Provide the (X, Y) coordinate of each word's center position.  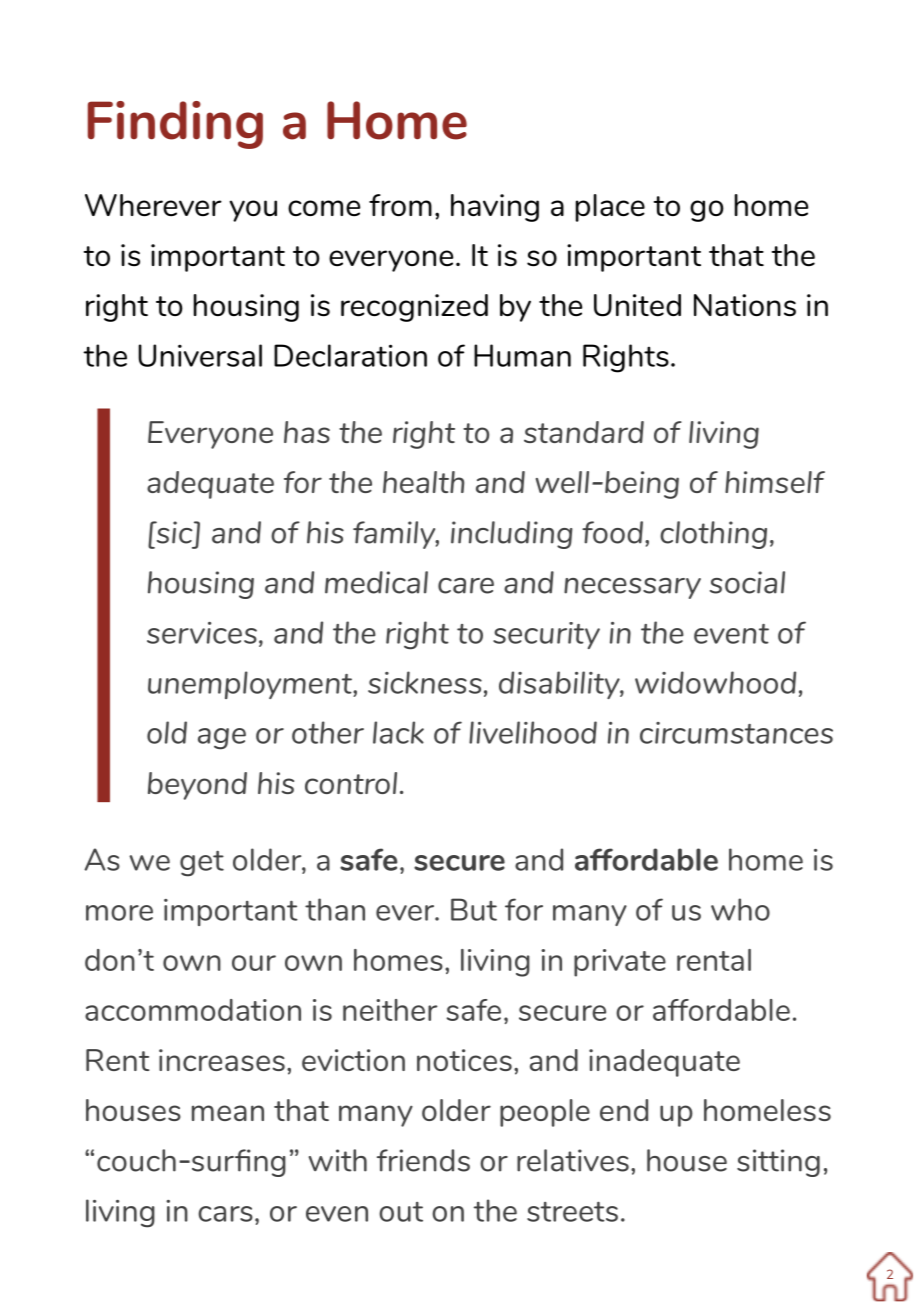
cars (225, 1214)
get (202, 863)
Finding (175, 125)
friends (423, 1160)
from (400, 205)
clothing (713, 535)
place (610, 208)
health (423, 482)
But (474, 909)
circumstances (736, 733)
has (307, 432)
